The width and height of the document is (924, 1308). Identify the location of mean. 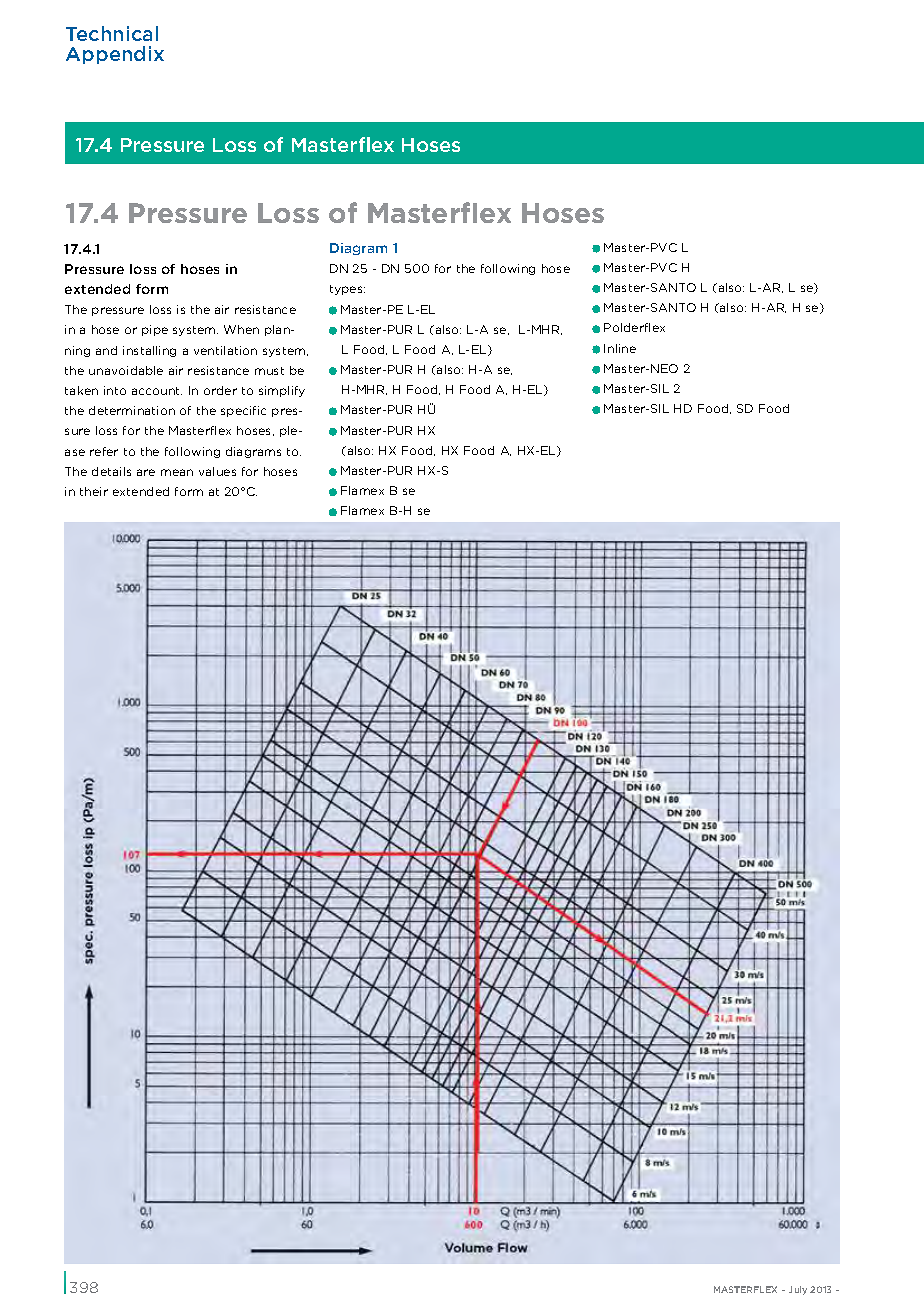
(177, 472).
